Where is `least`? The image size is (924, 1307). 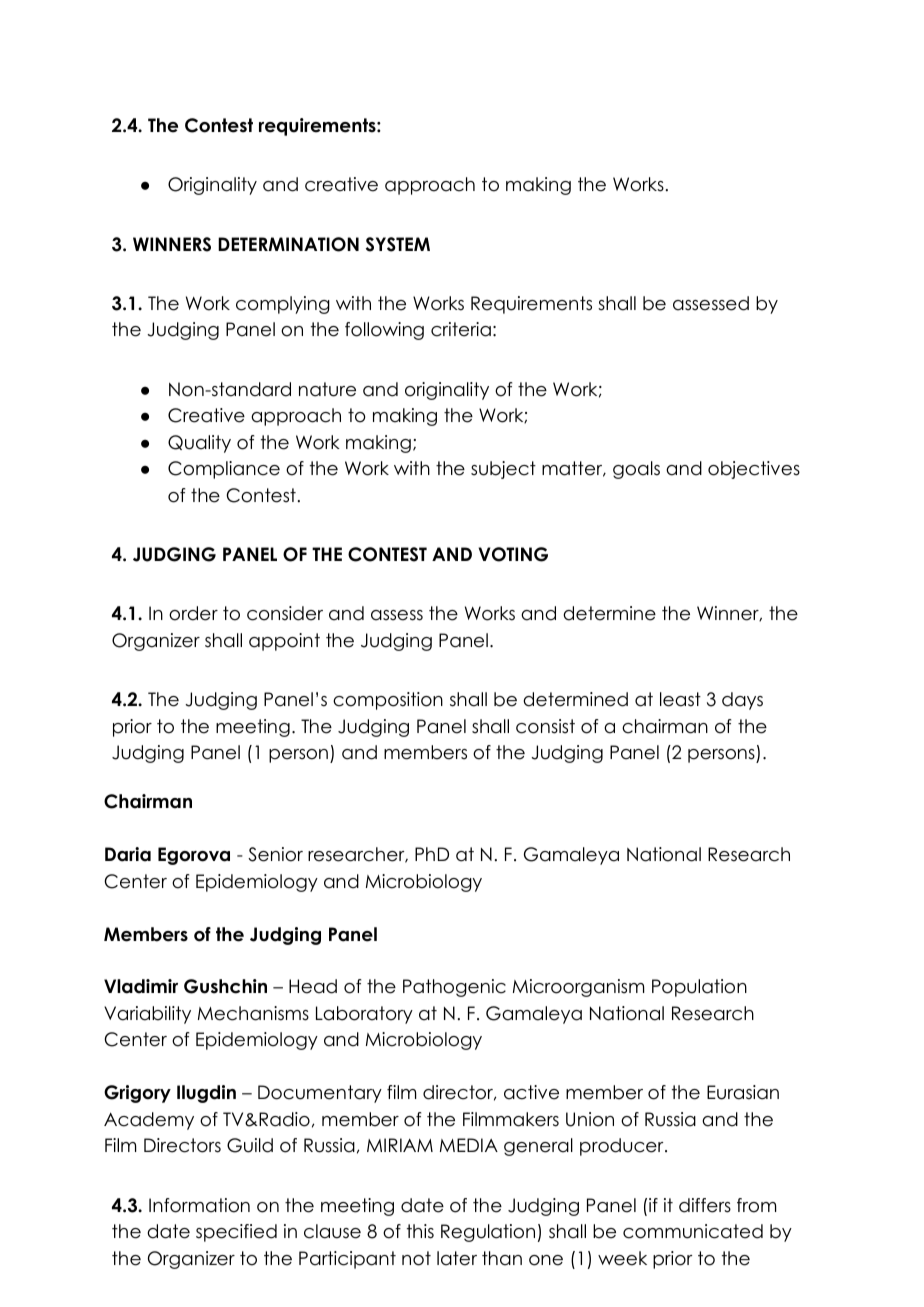
least is located at coordinates (680, 699).
